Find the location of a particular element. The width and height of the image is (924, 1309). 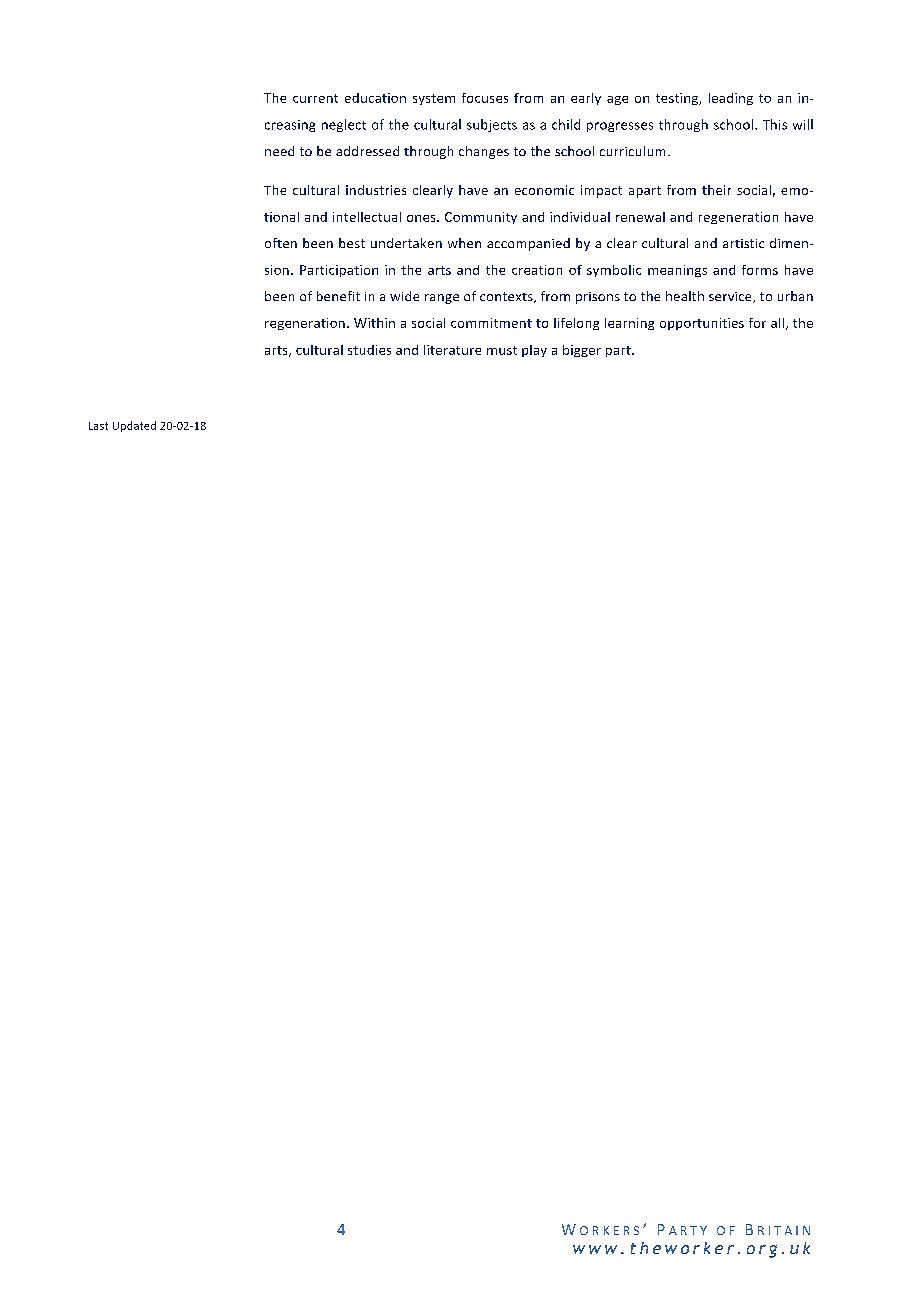

often is located at coordinates (281, 243).
